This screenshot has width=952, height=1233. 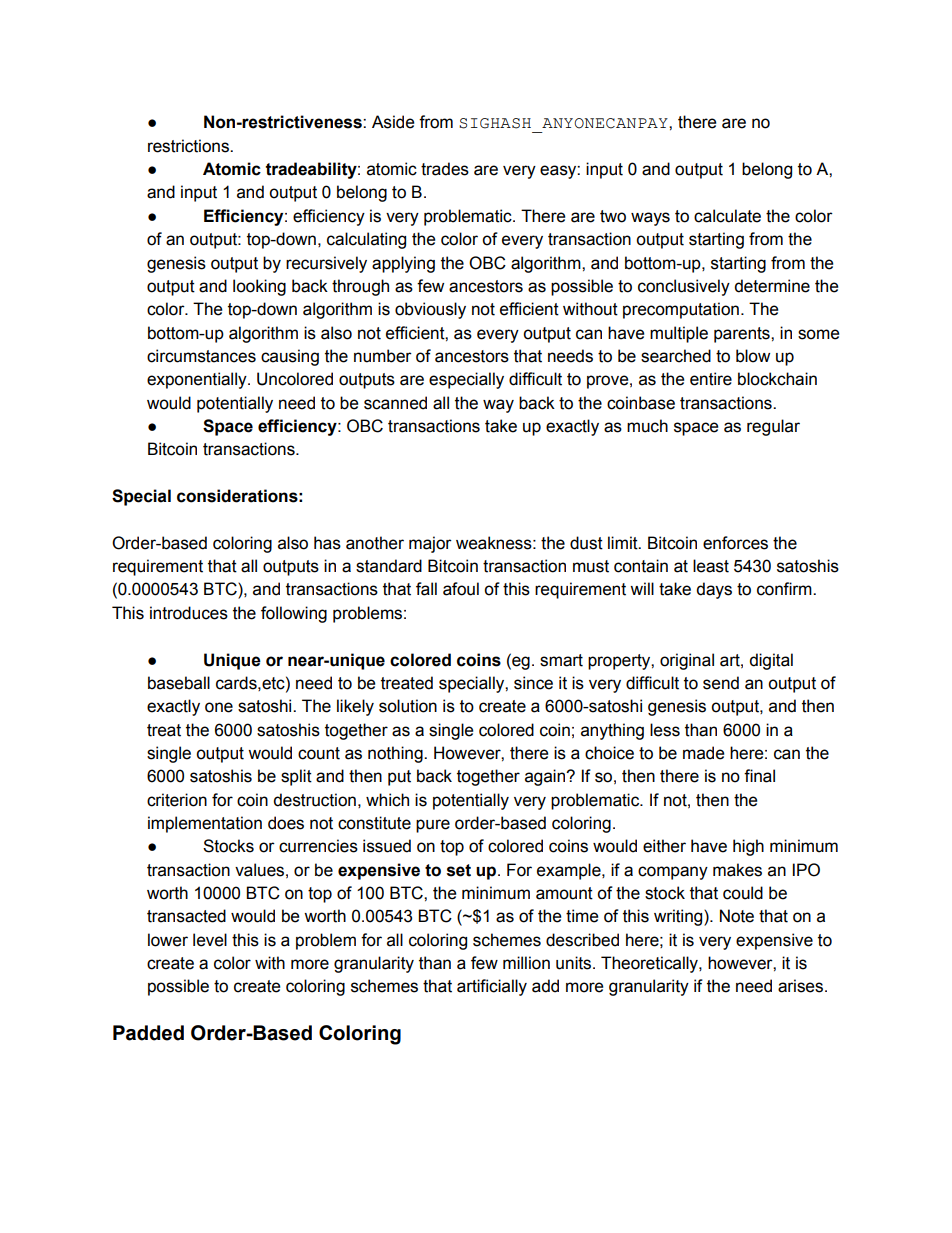 I want to click on another, so click(x=375, y=543).
